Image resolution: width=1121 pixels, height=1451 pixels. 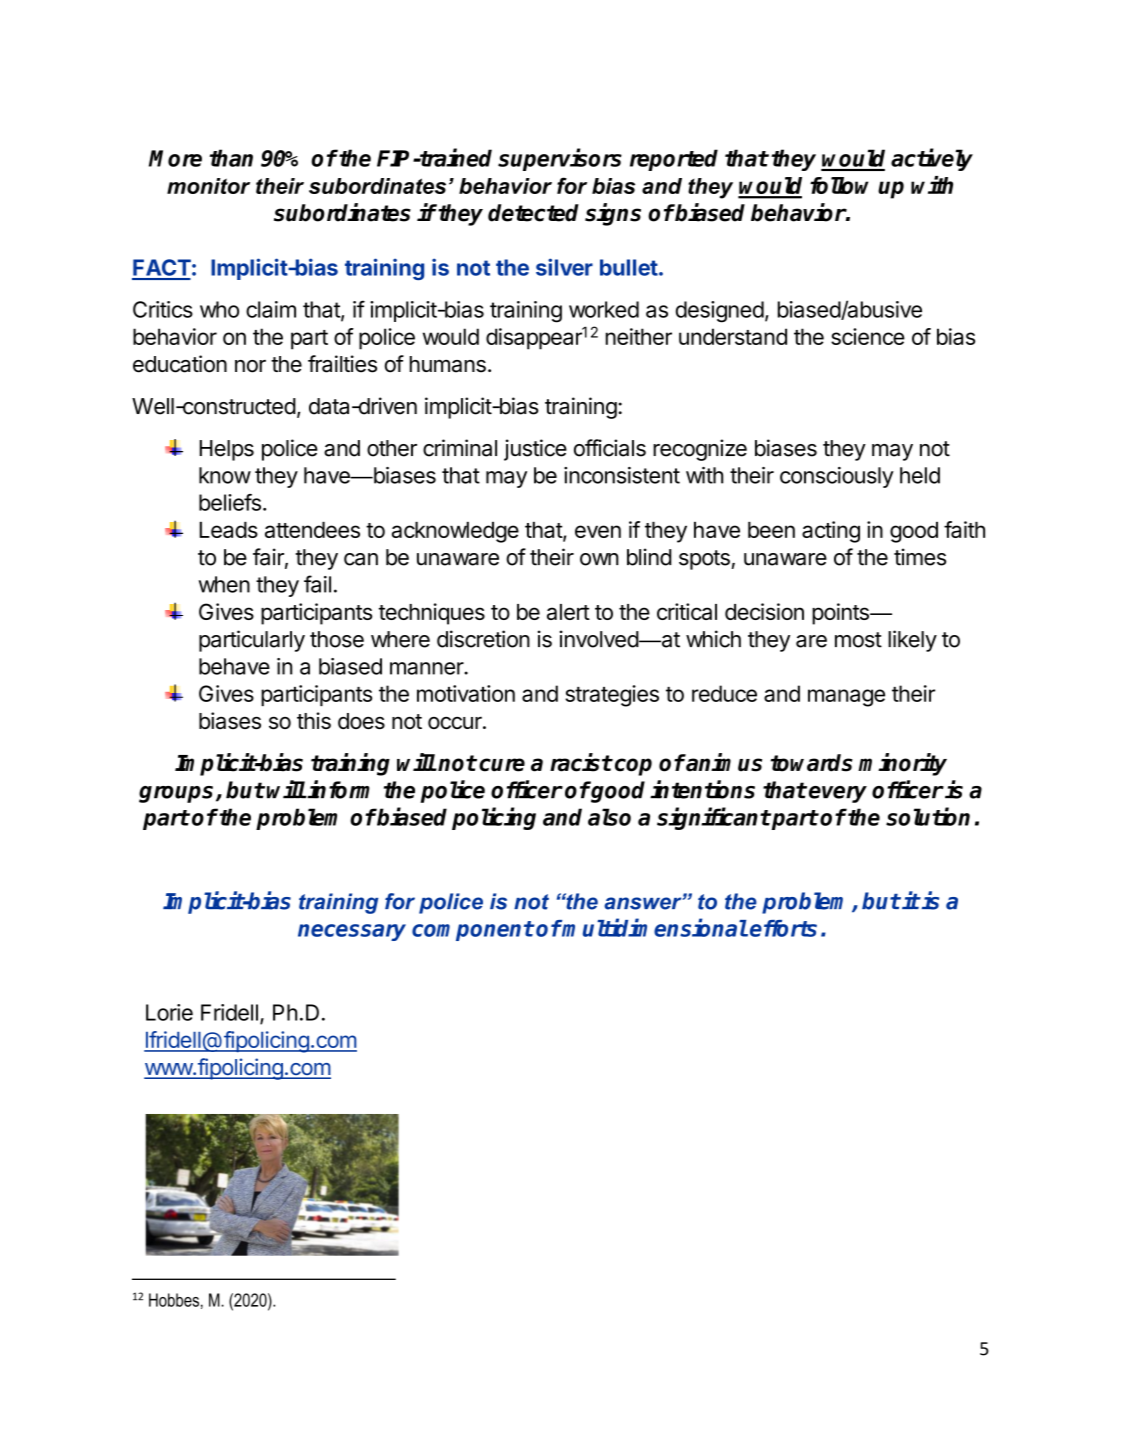 What do you see at coordinates (176, 794) in the image?
I see `groups` at bounding box center [176, 794].
